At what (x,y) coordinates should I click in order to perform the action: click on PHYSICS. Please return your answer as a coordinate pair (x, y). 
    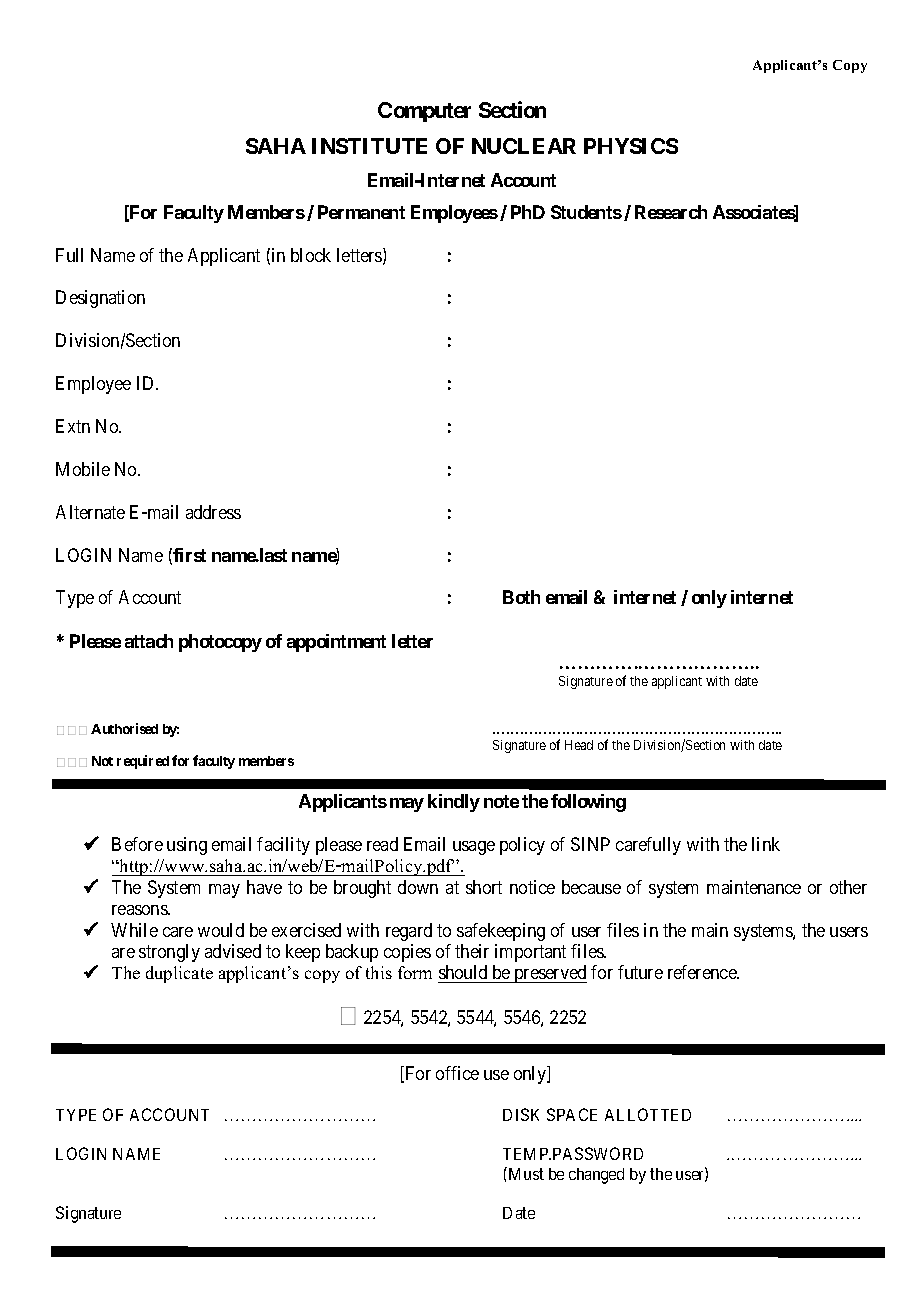
    Looking at the image, I should click on (631, 146).
